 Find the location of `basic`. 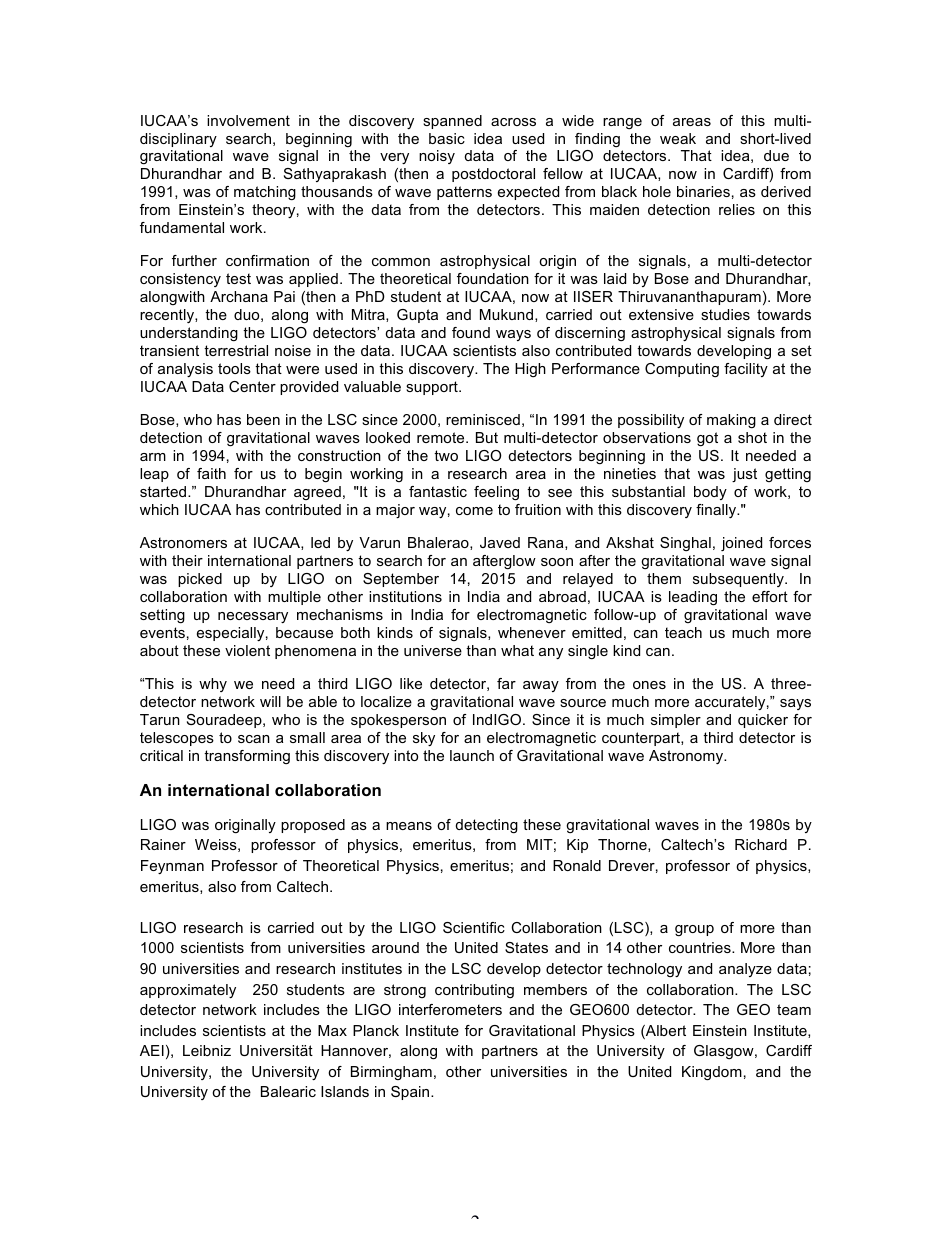

basic is located at coordinates (447, 138).
